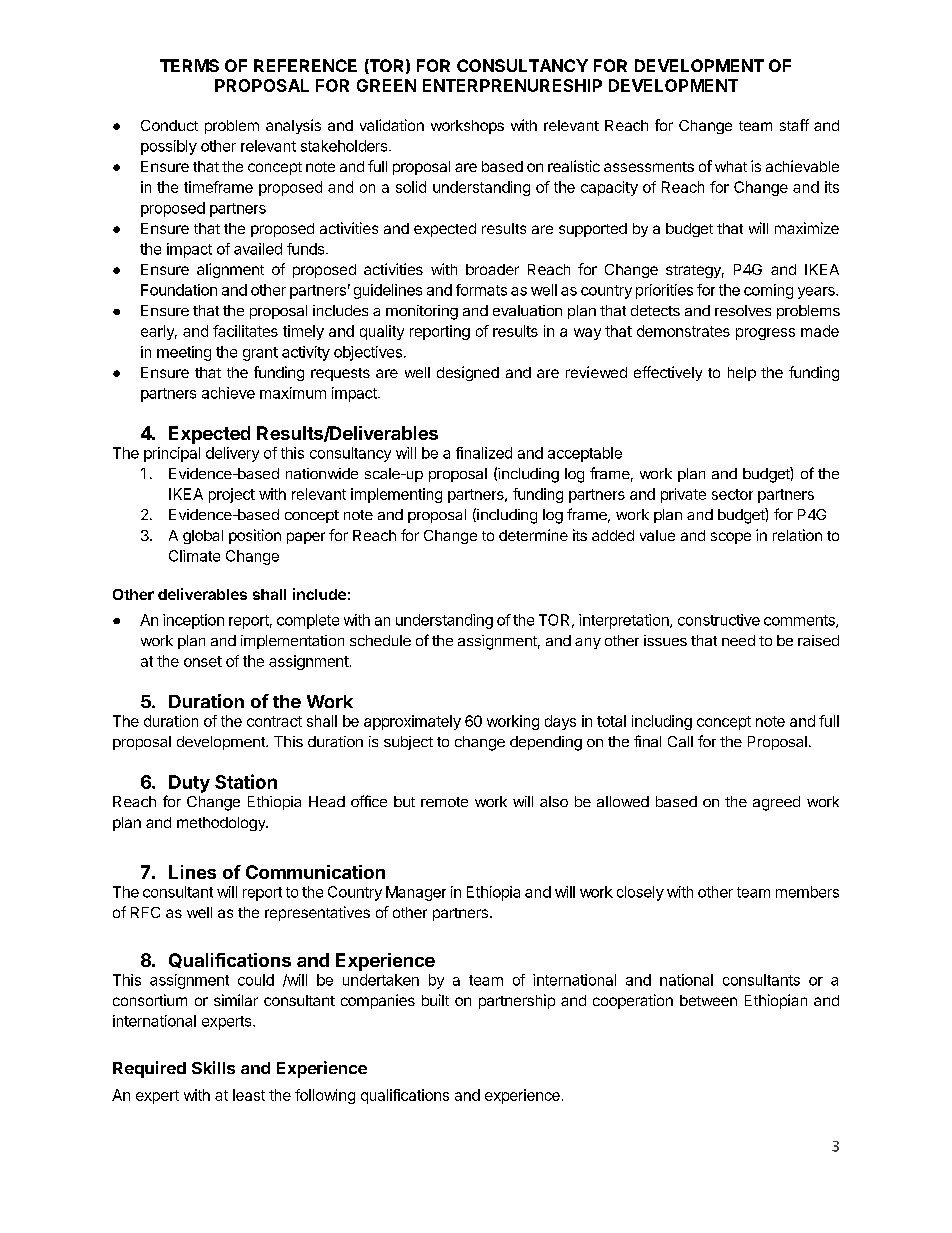  I want to click on TERMS, so click(189, 65).
